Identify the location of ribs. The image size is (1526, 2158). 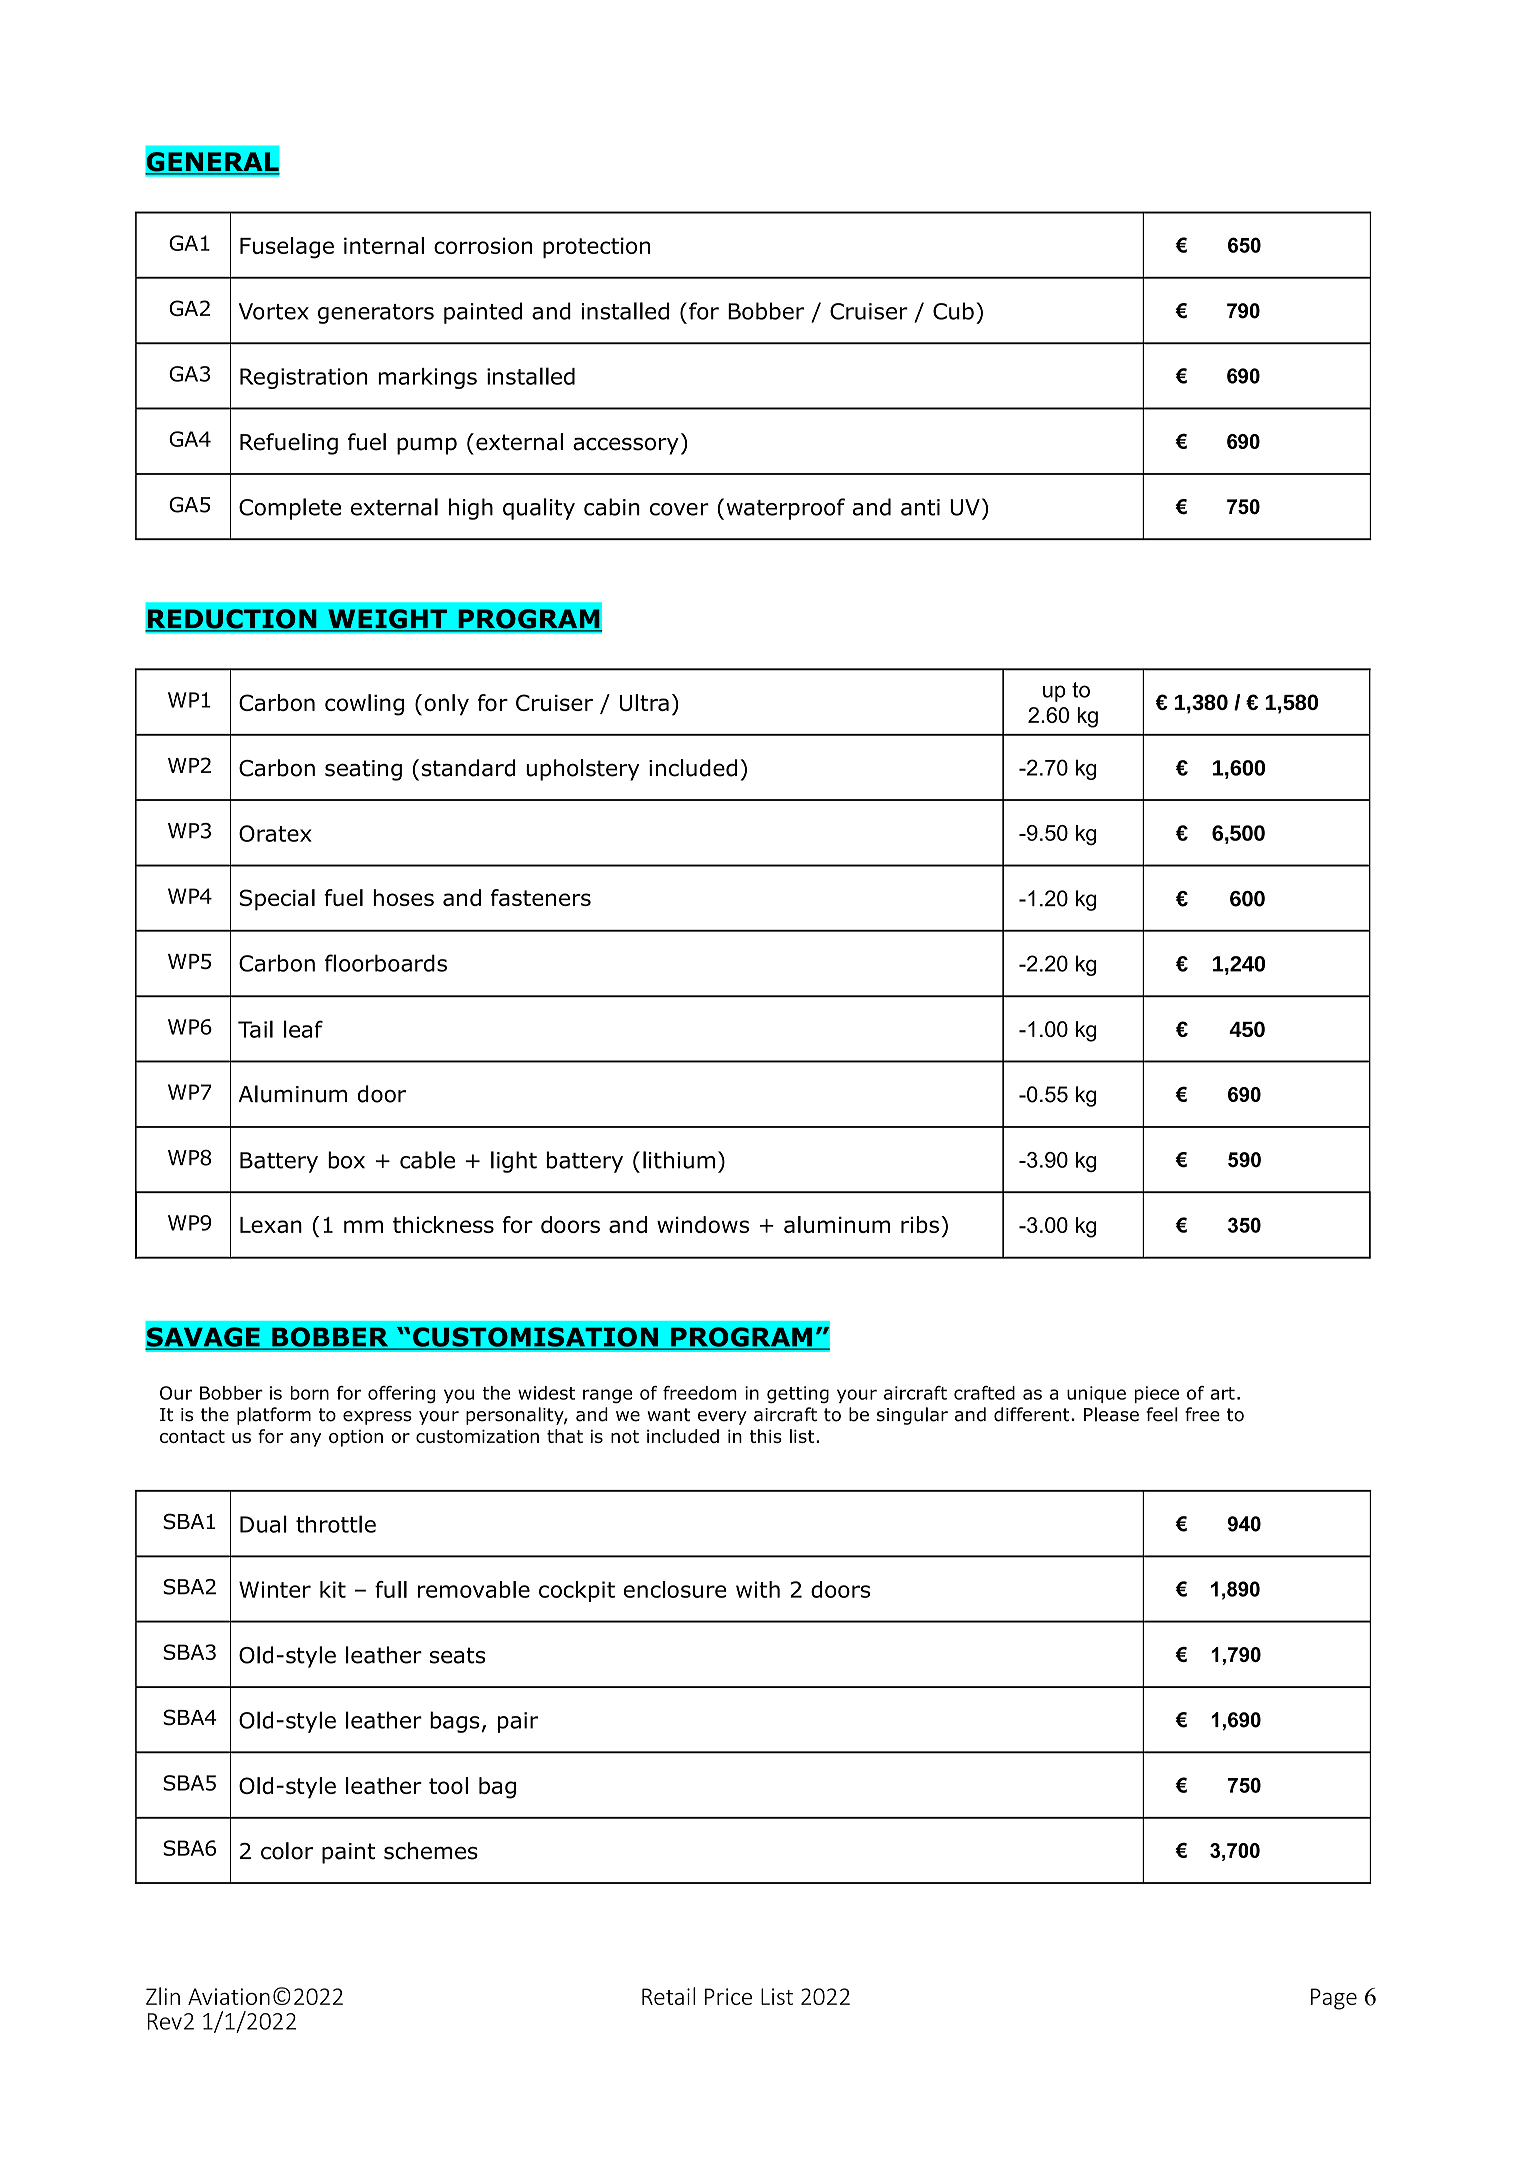
(920, 1224).
